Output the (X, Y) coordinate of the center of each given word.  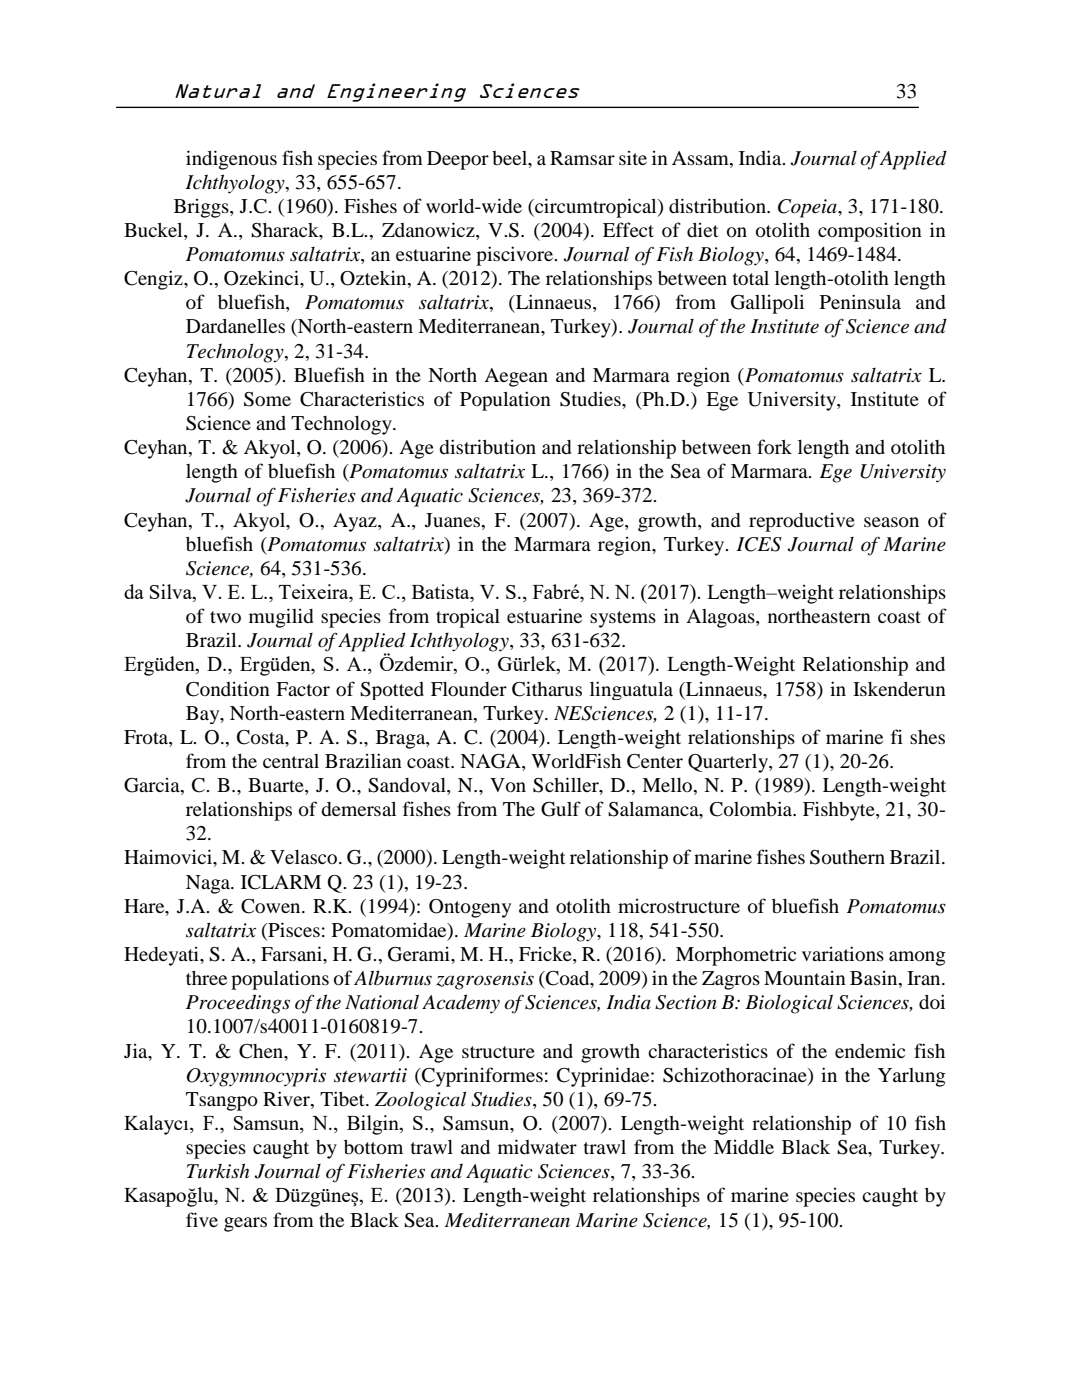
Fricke (546, 955)
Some (267, 399)
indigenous (231, 160)
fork (774, 446)
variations (843, 953)
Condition (228, 689)
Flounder (469, 689)
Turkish (218, 1171)
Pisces (293, 931)
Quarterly (729, 763)
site (633, 158)
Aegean (516, 377)
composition (870, 232)
